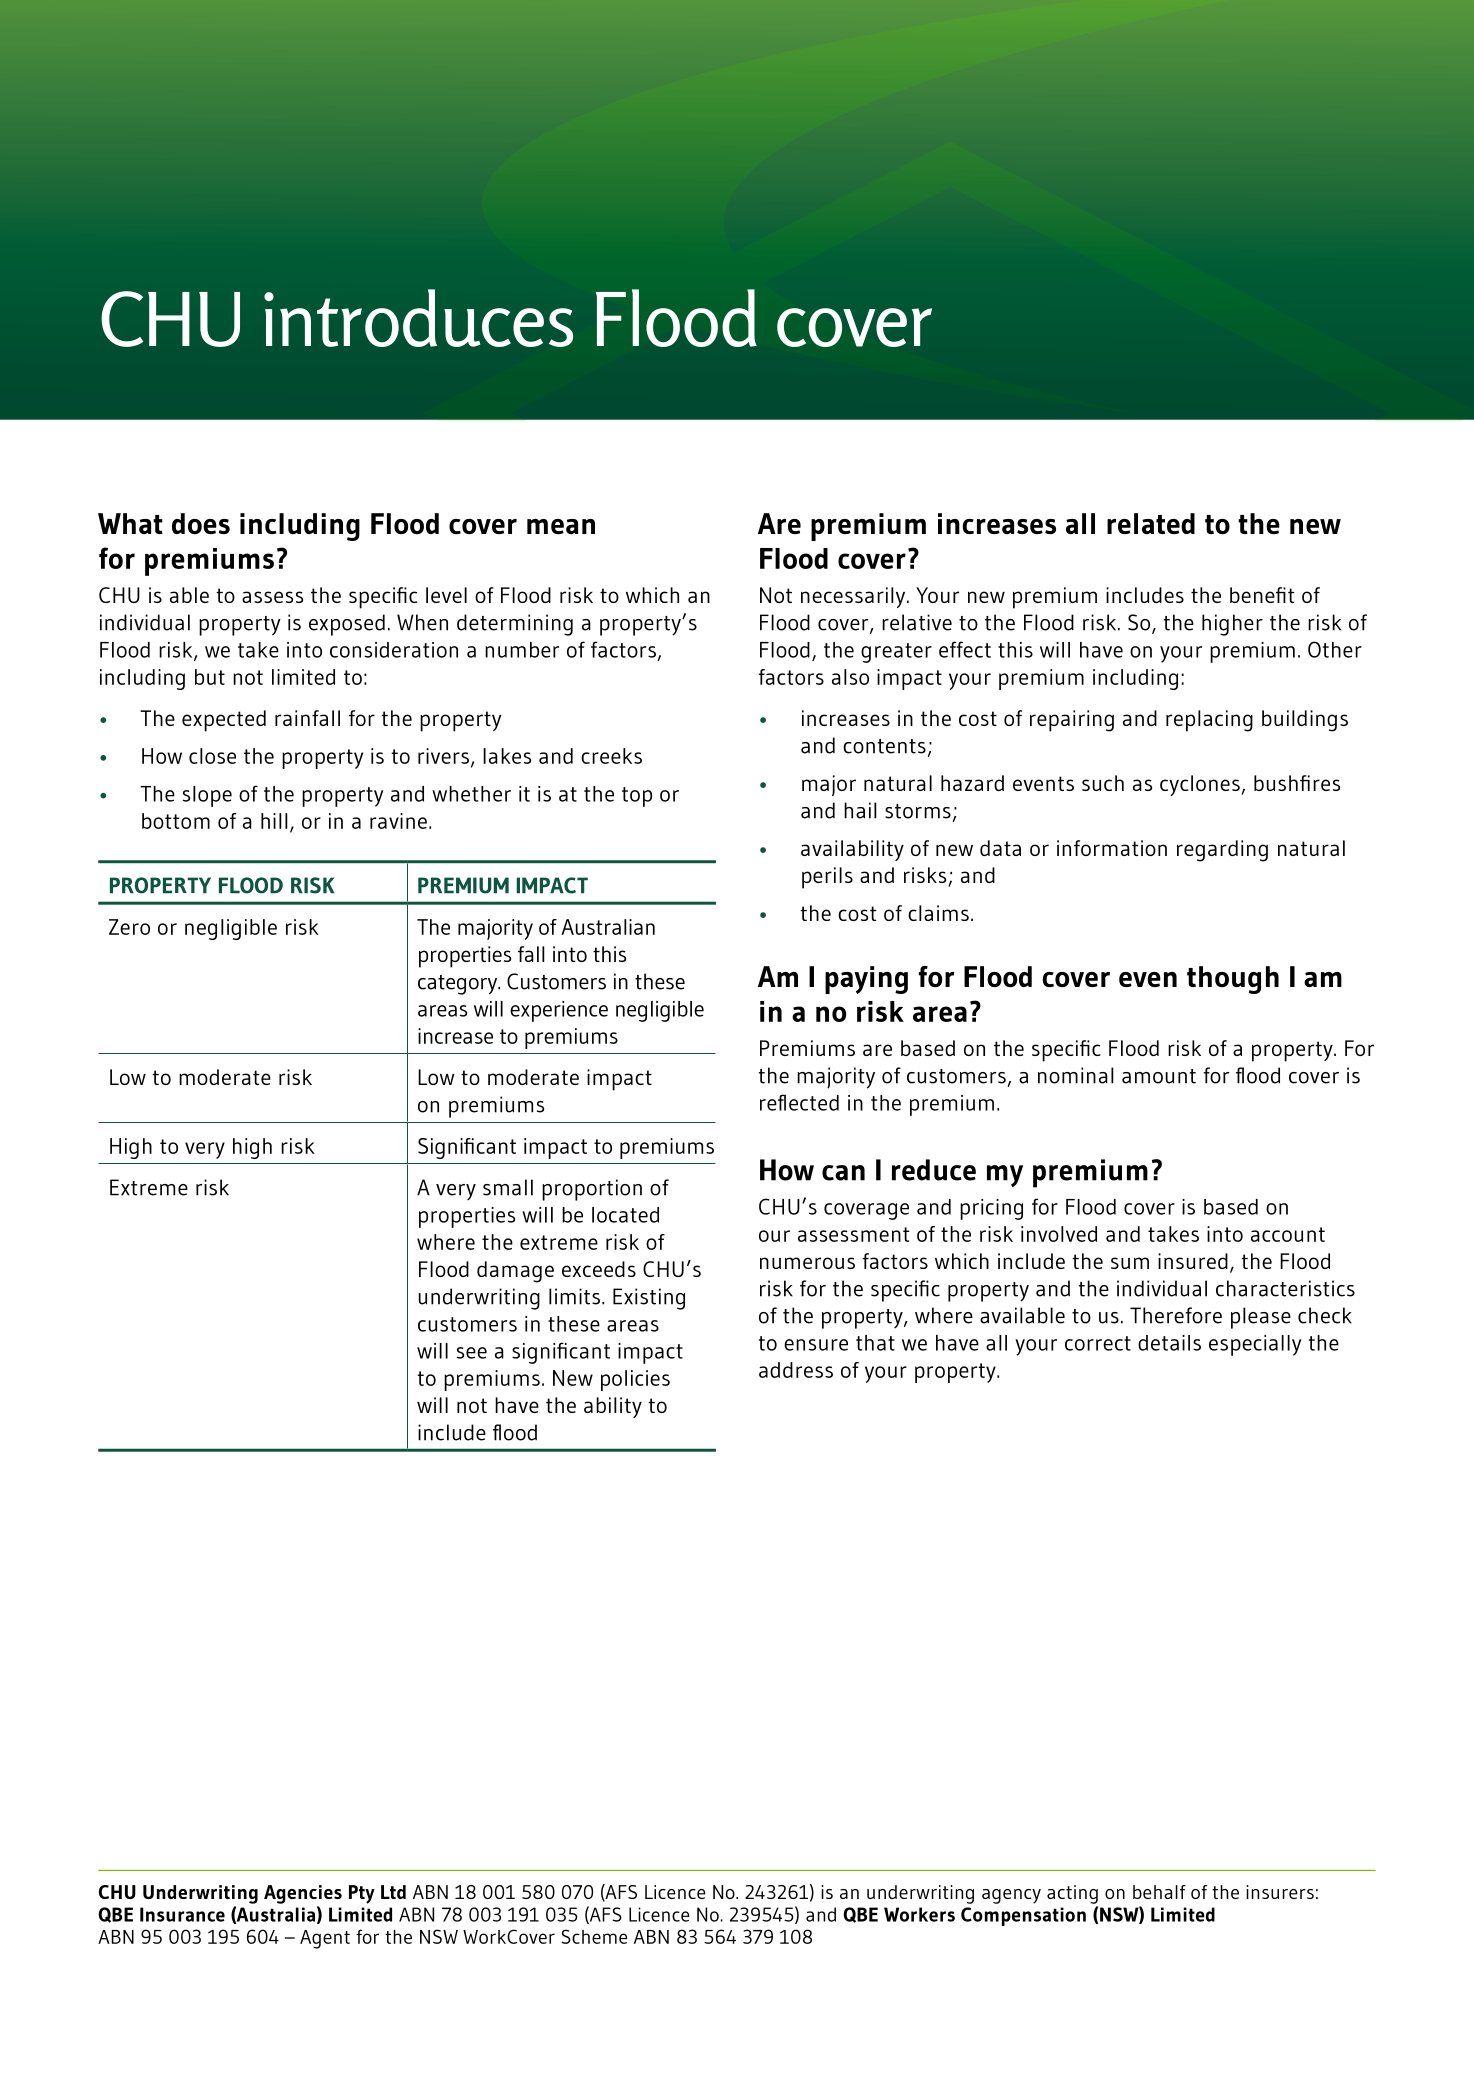 The height and width of the image is (2084, 1474). I want to click on small, so click(508, 1187).
